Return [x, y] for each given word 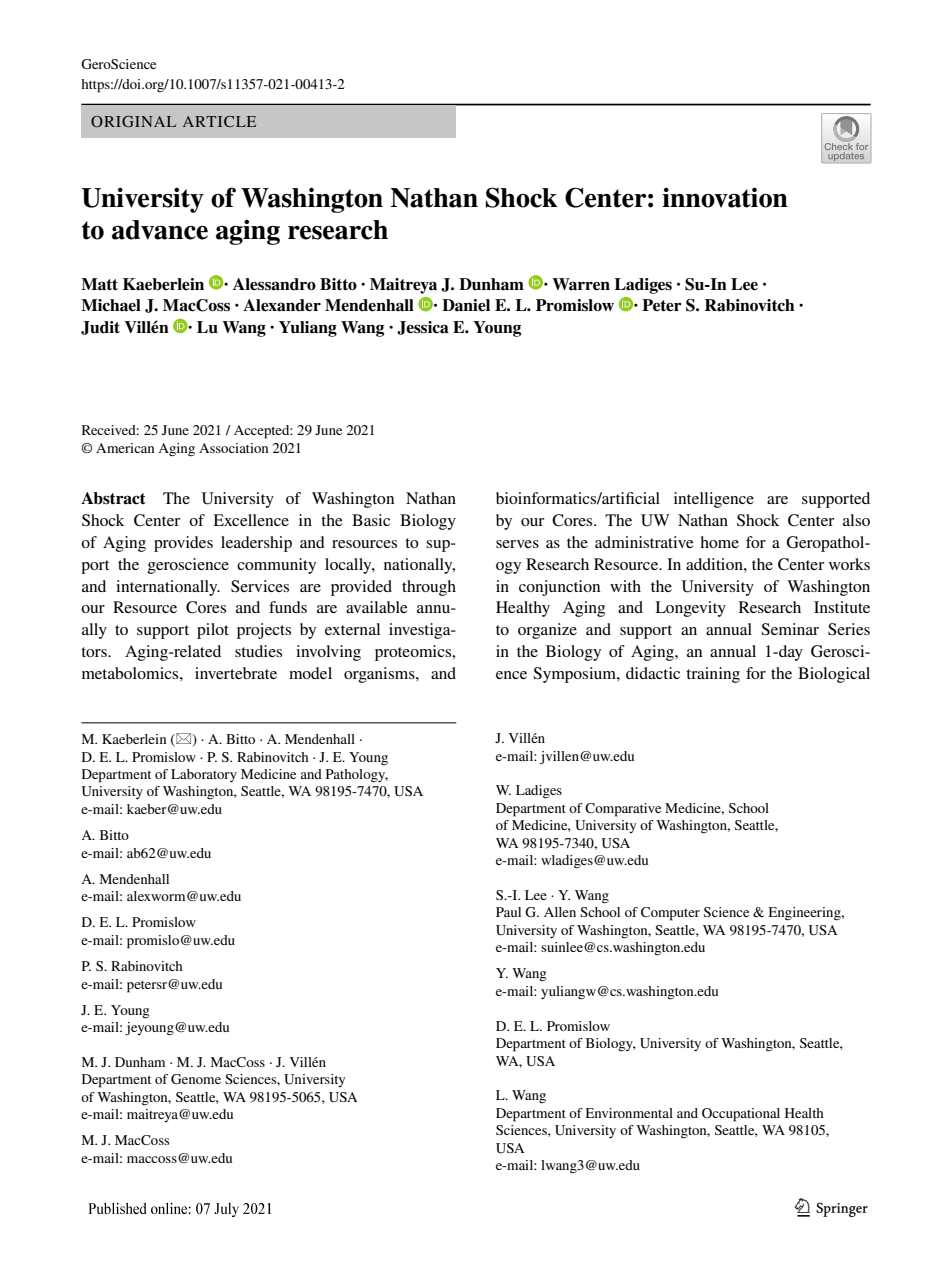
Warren [581, 284]
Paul [508, 912]
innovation [725, 197]
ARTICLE [219, 121]
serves [517, 544]
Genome [196, 1079]
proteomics [414, 653]
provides [183, 544]
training [713, 675]
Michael [111, 305]
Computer [670, 914]
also [856, 520]
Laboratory [204, 775]
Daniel [466, 305]
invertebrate [236, 673]
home [719, 542]
